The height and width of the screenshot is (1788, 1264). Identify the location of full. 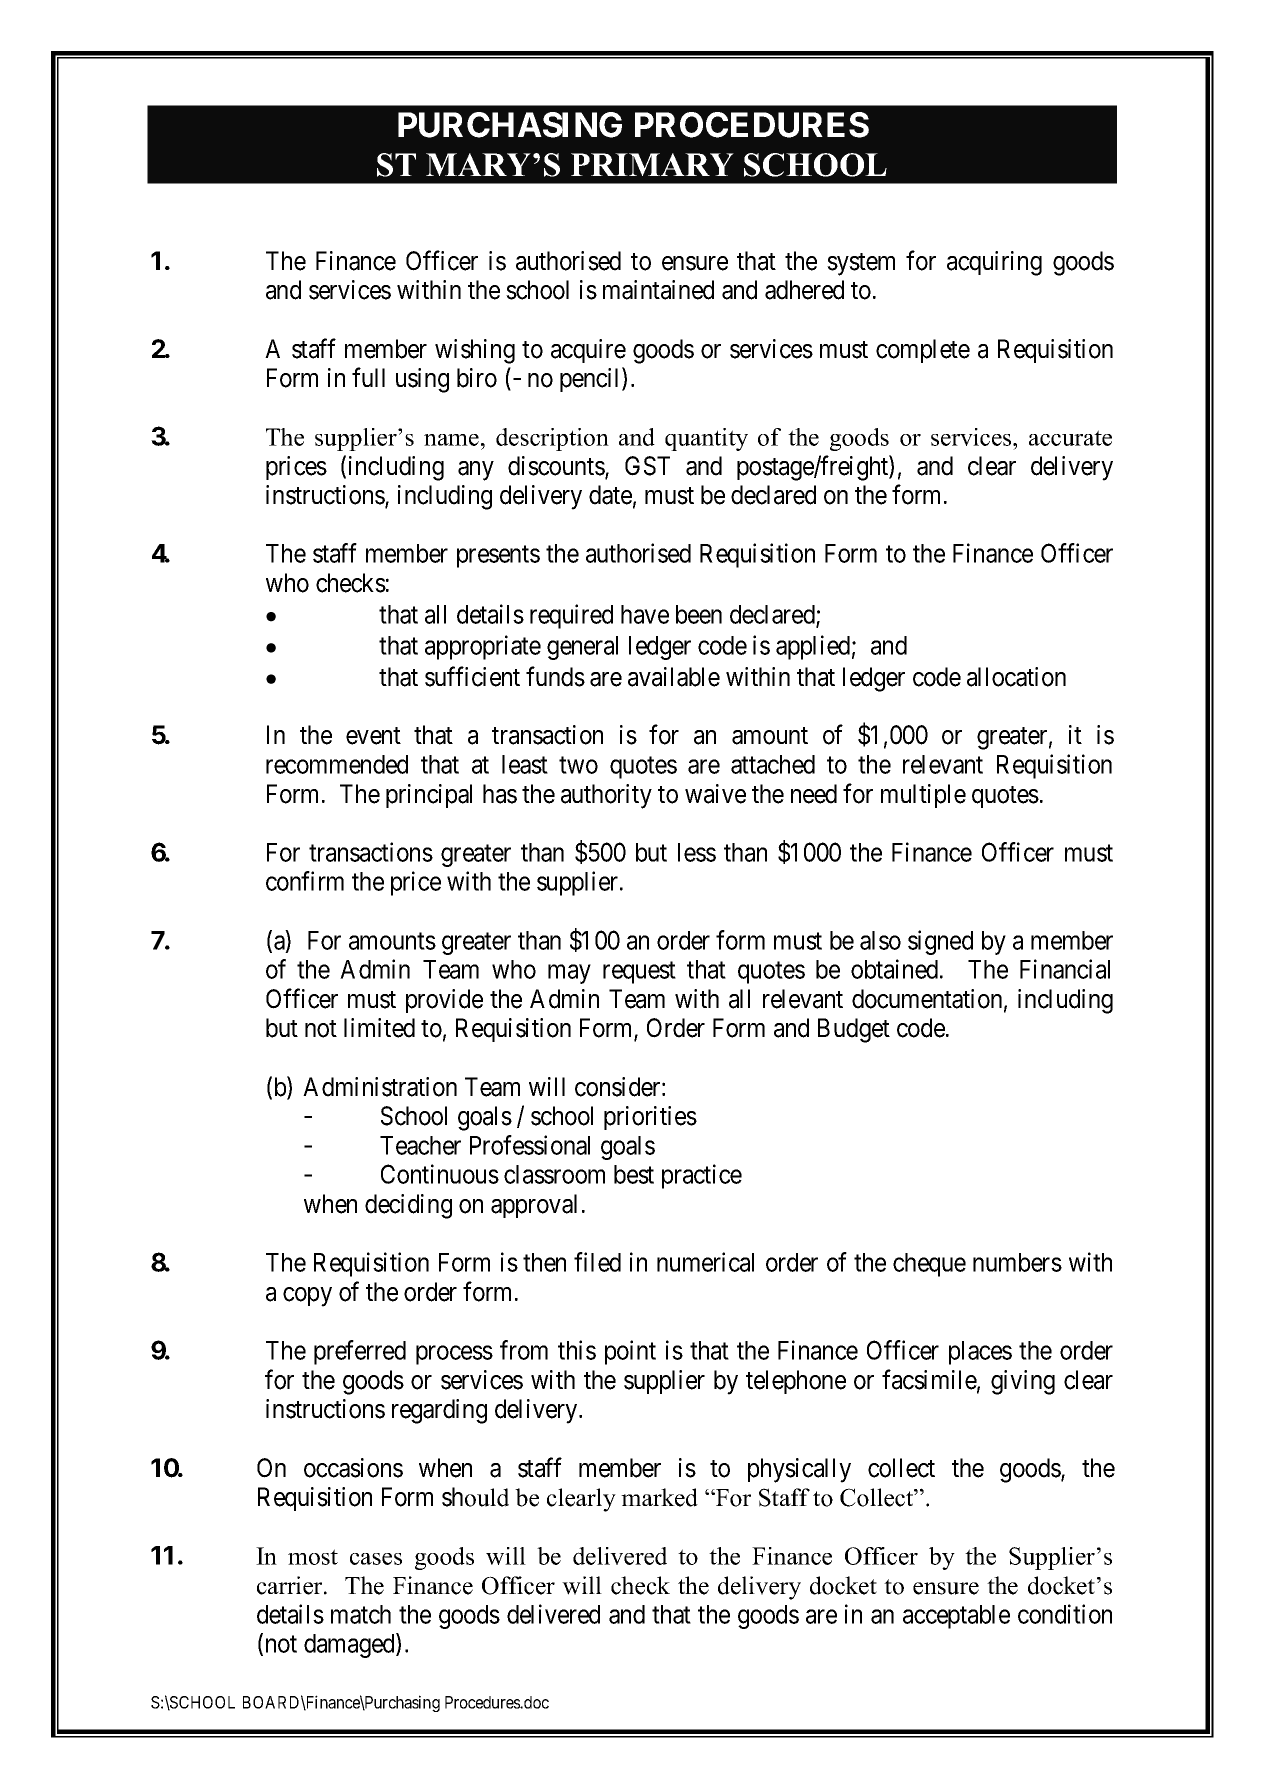
(368, 377).
